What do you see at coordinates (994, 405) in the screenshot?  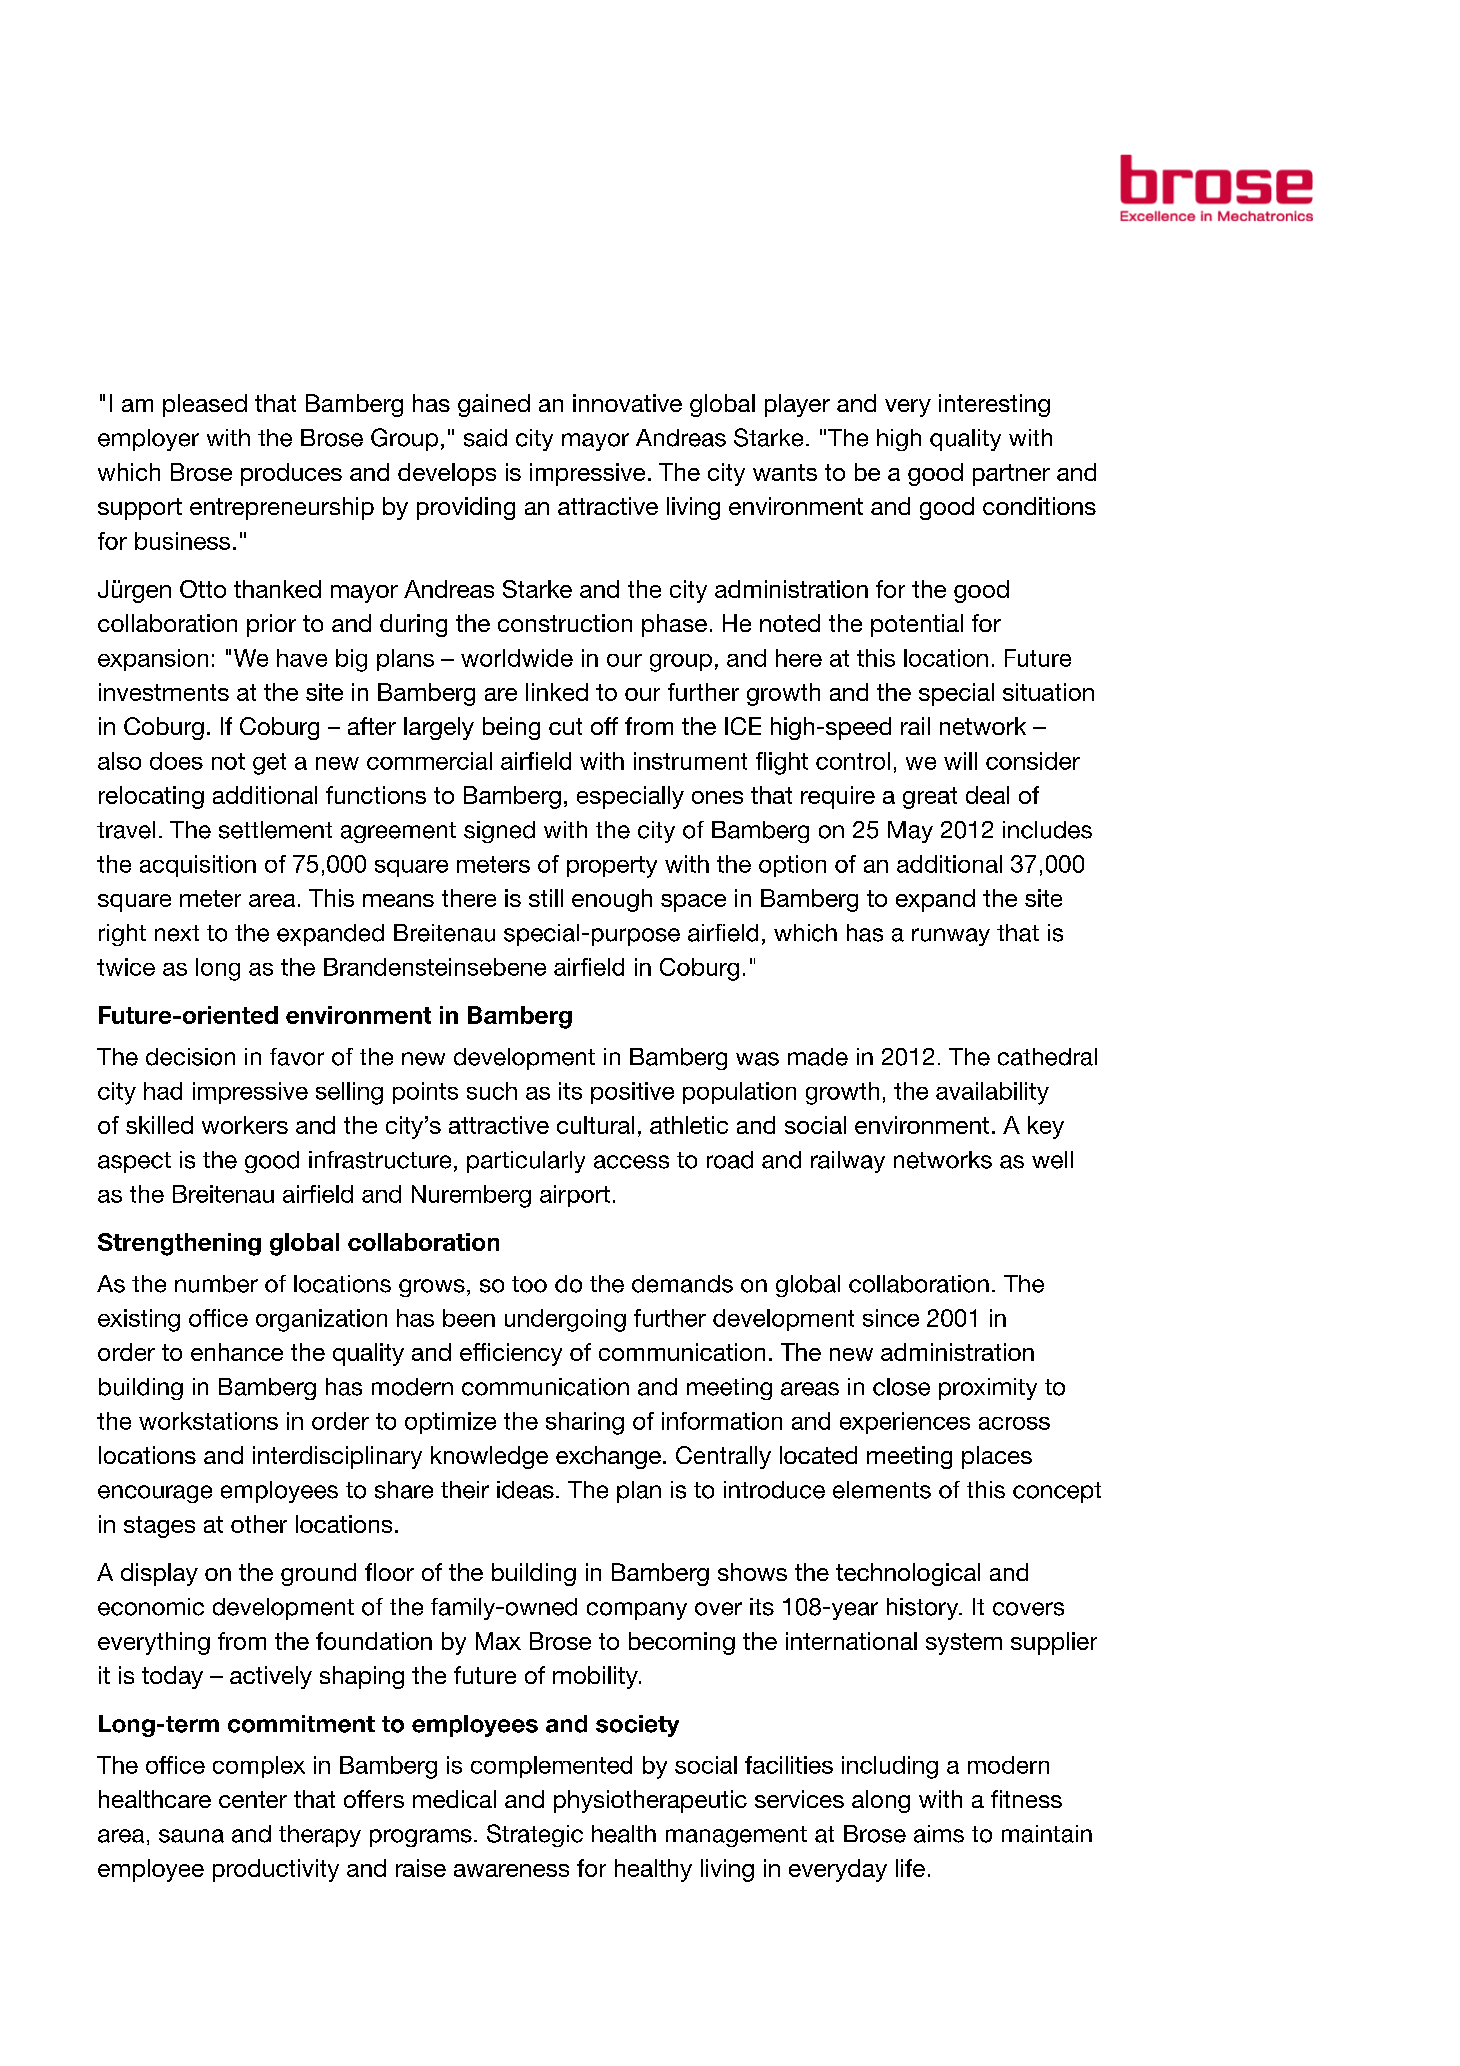 I see `interesting` at bounding box center [994, 405].
